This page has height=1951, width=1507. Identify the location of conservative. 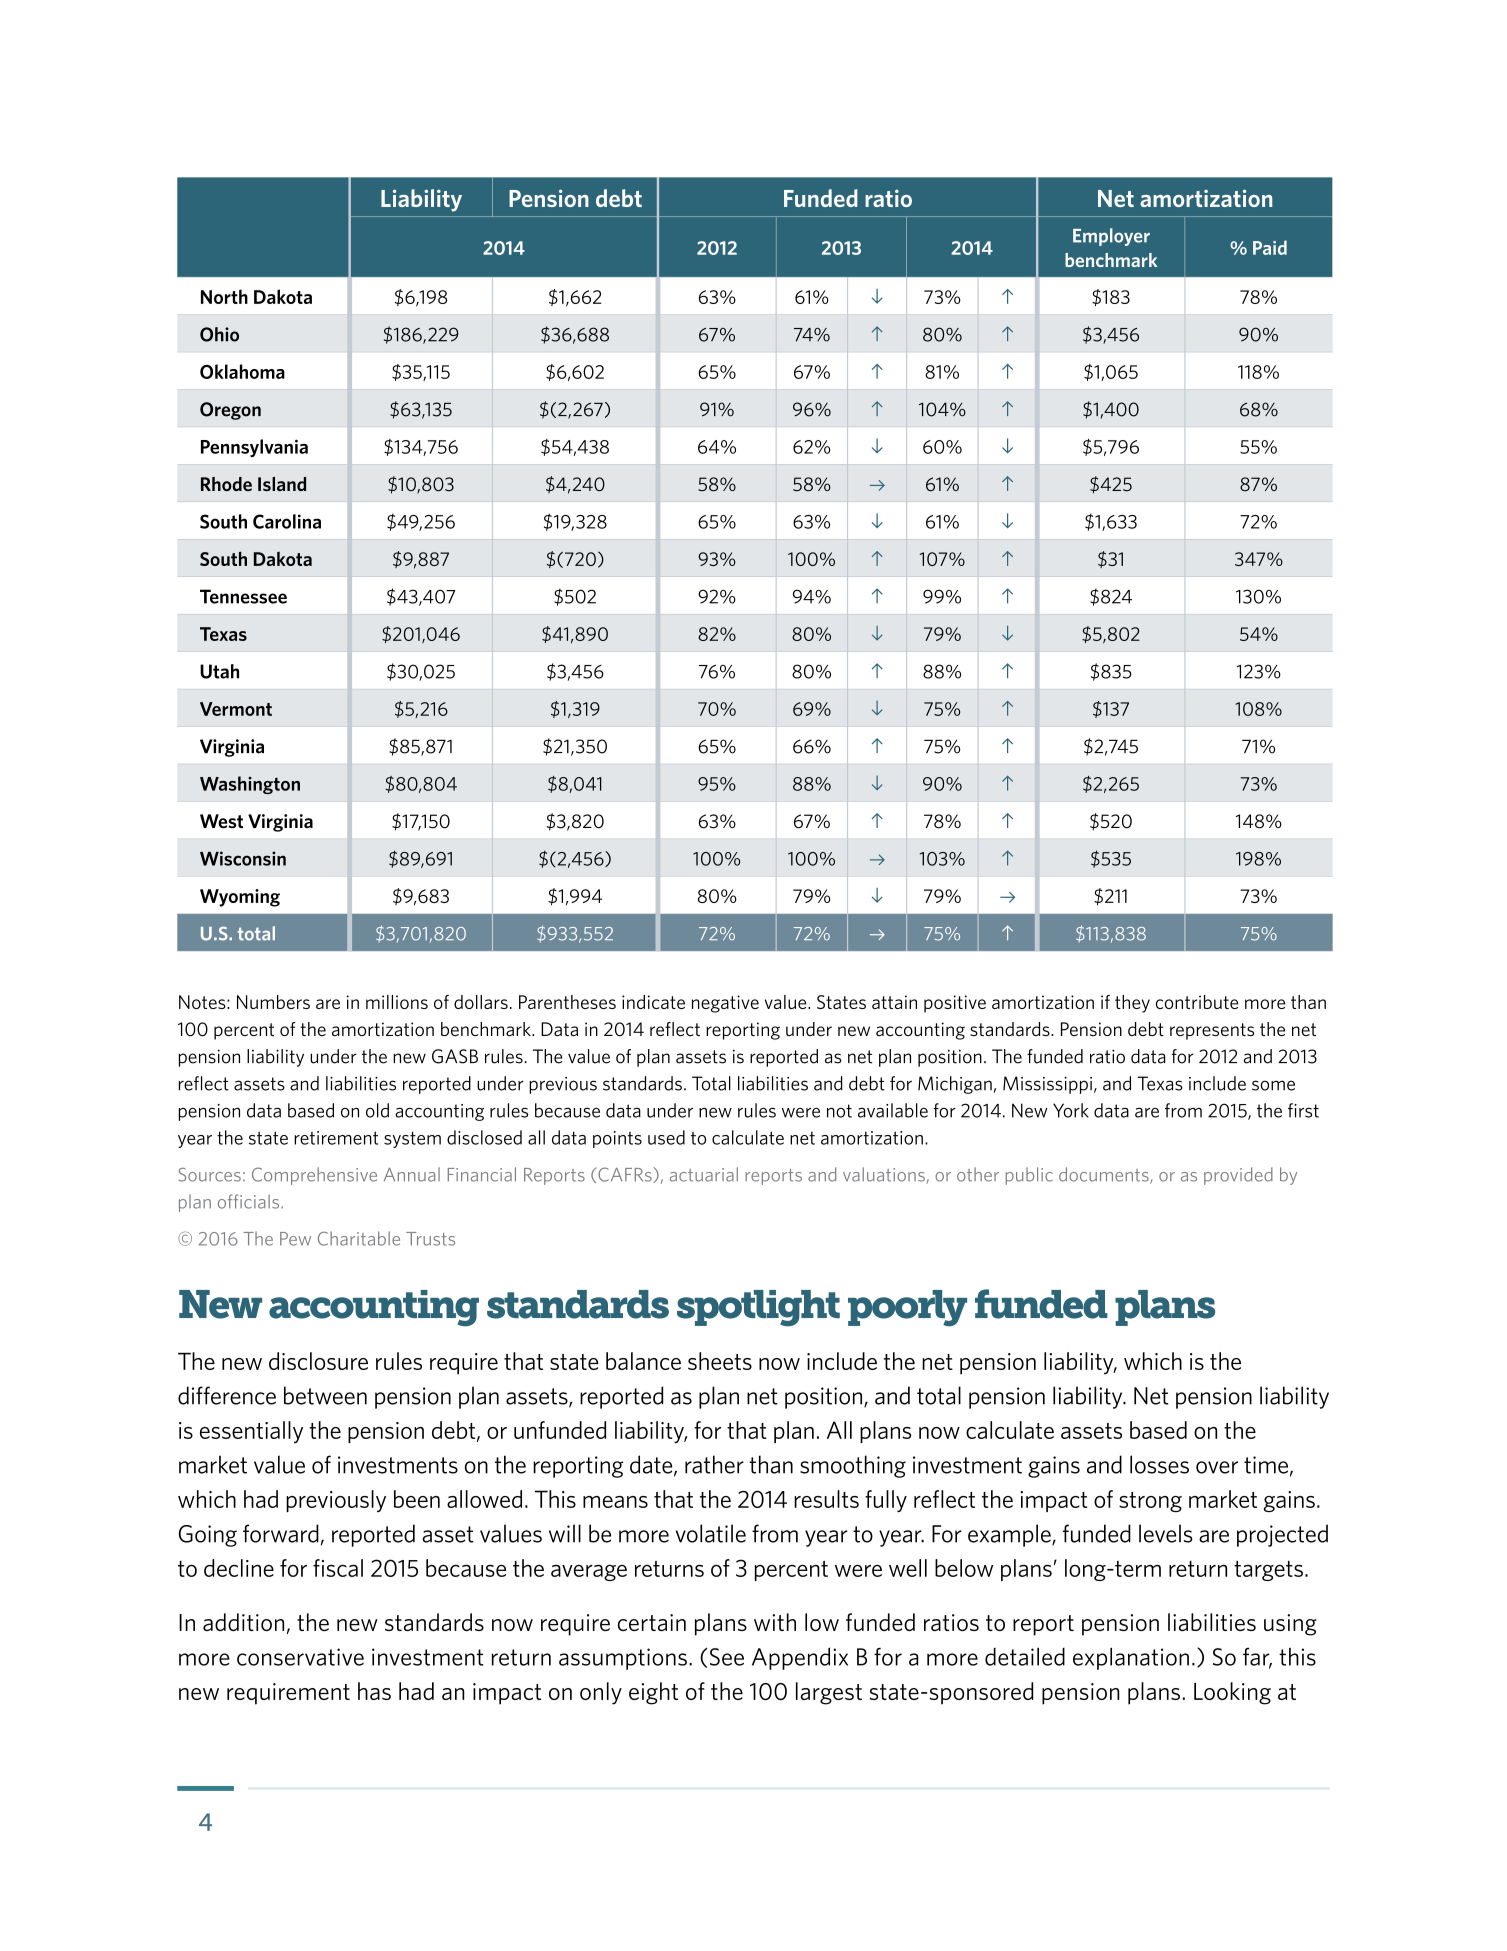
(300, 1657).
